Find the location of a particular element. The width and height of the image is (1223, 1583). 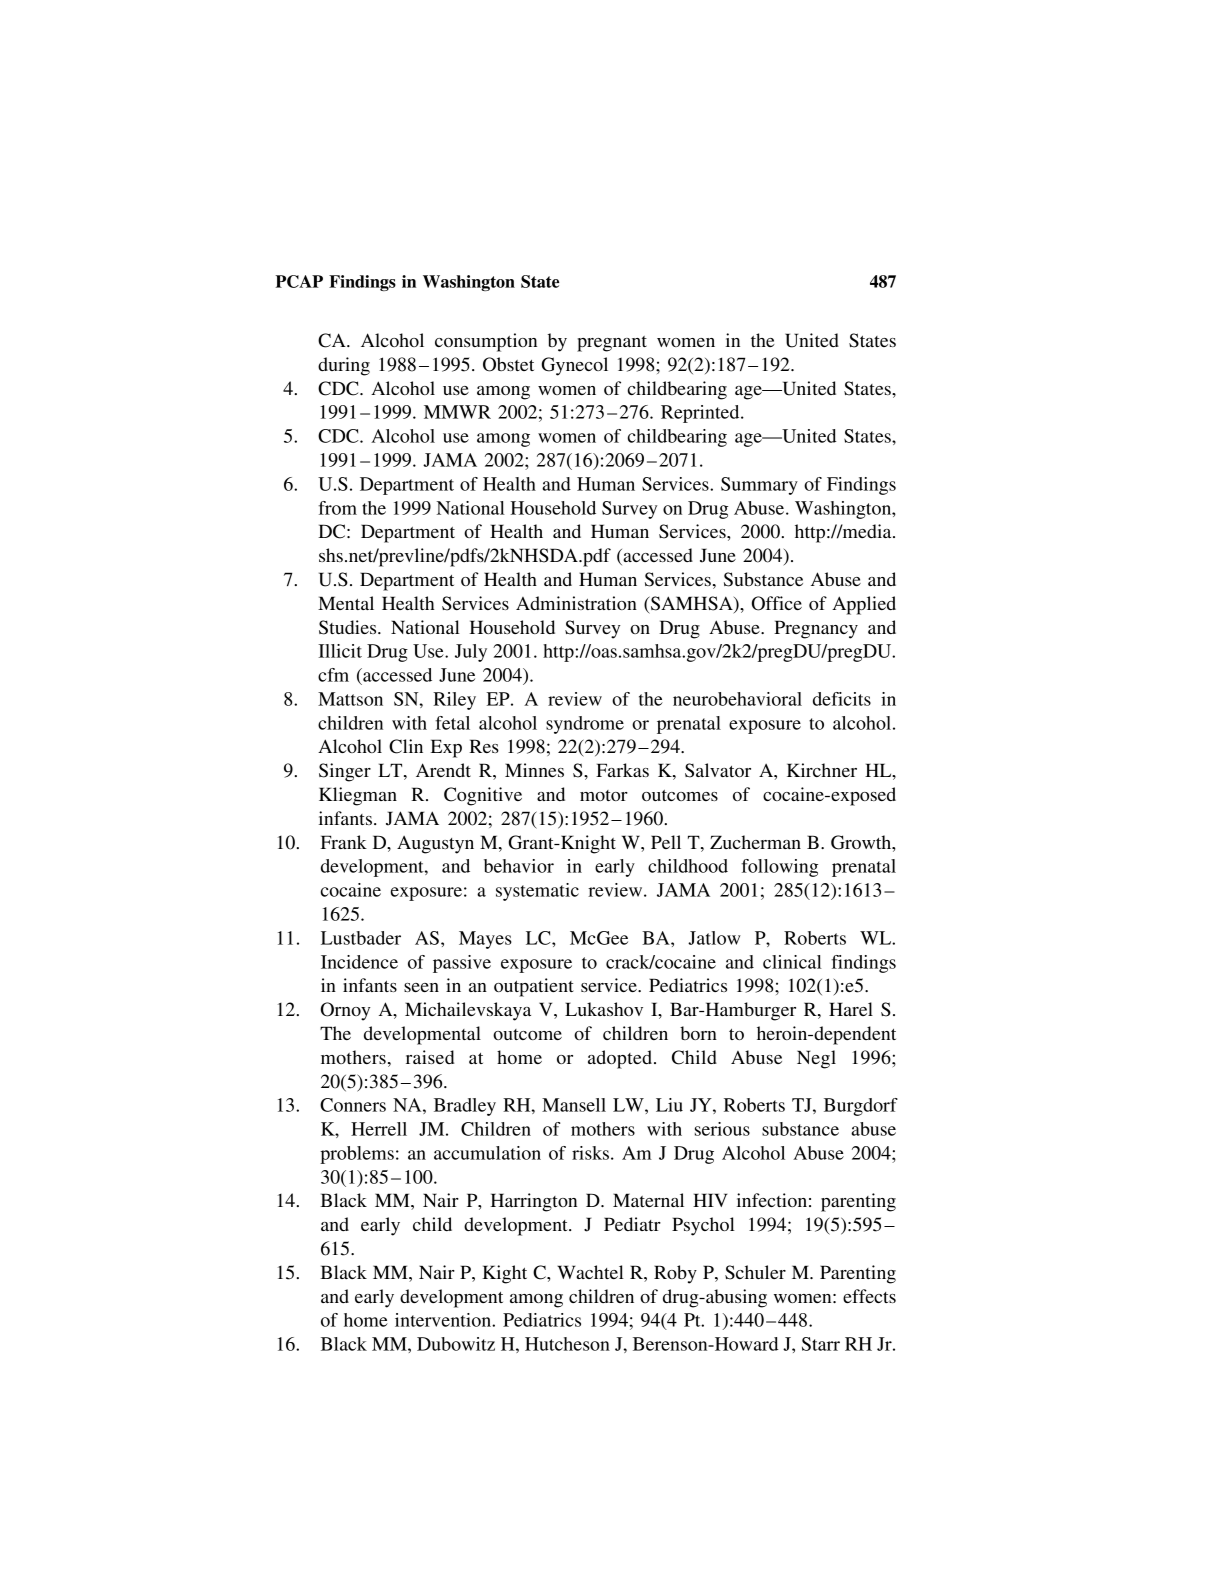

Kirchner is located at coordinates (822, 770).
